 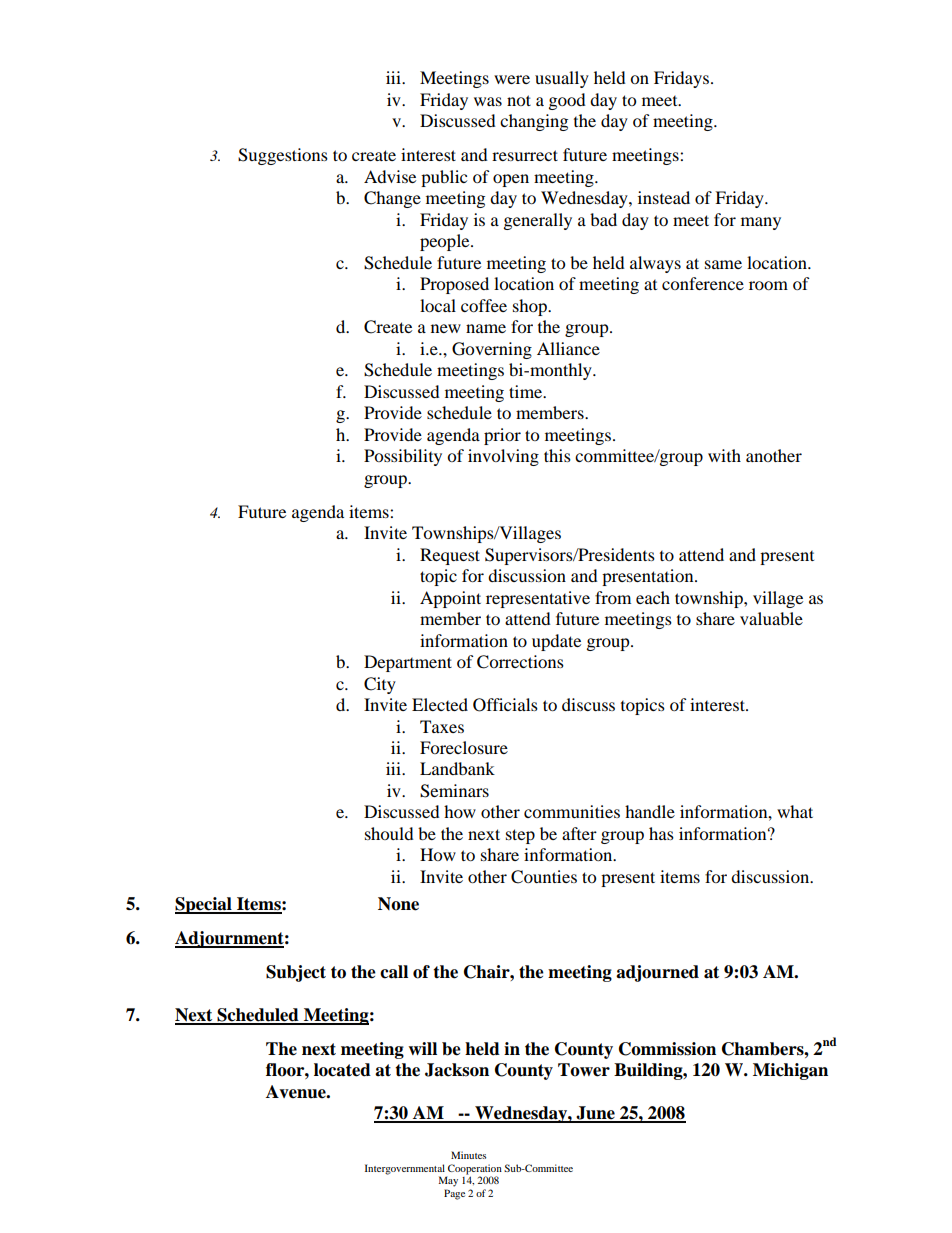 What do you see at coordinates (283, 156) in the screenshot?
I see `Suggestions` at bounding box center [283, 156].
